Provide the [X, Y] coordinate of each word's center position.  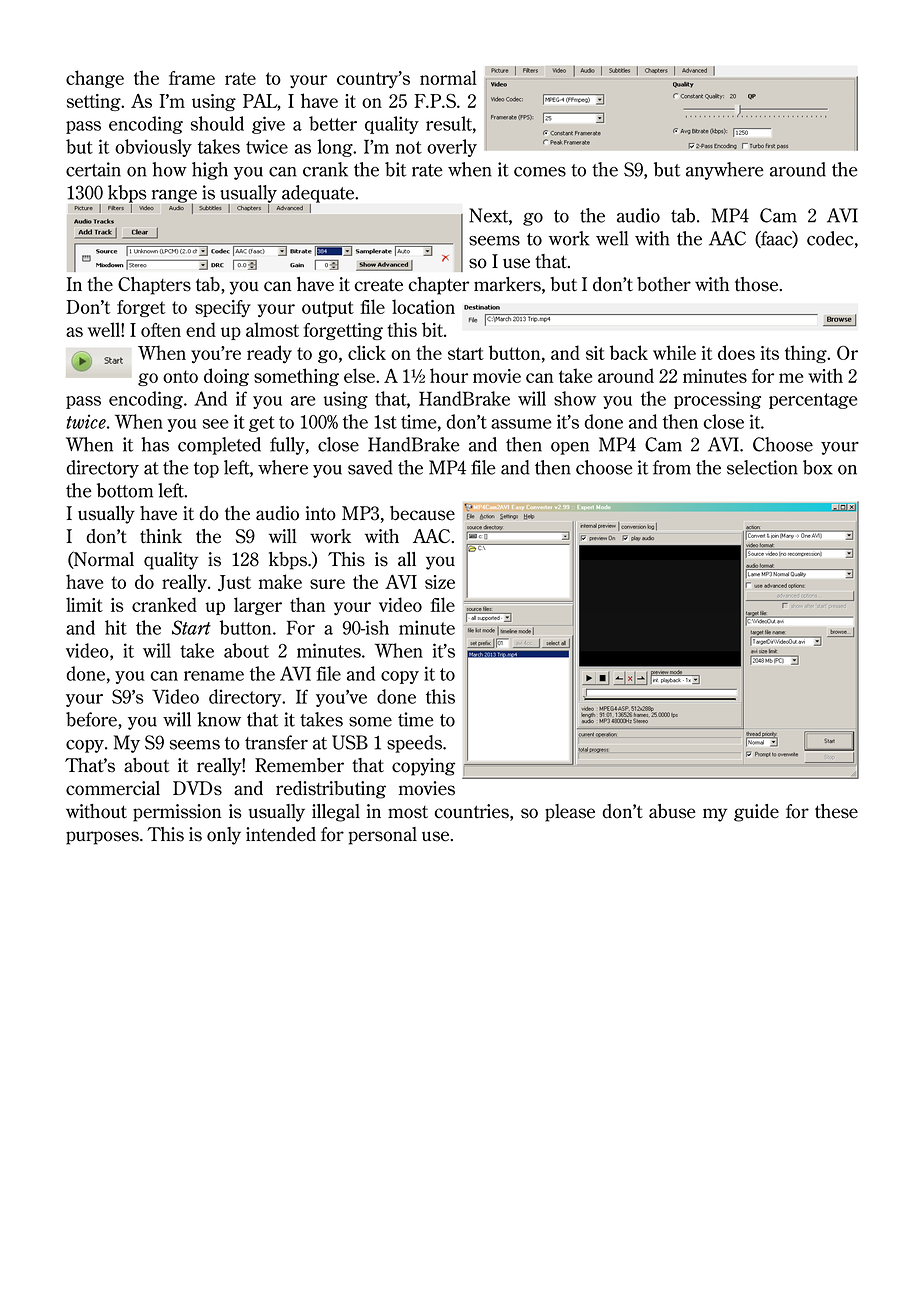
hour [449, 375]
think [161, 536]
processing [717, 400]
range [174, 197]
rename [214, 676]
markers [508, 285]
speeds [416, 744]
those [758, 284]
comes [540, 172]
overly [452, 148]
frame [192, 78]
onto [180, 376]
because [422, 513]
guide [756, 813]
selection [762, 467]
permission [177, 813]
